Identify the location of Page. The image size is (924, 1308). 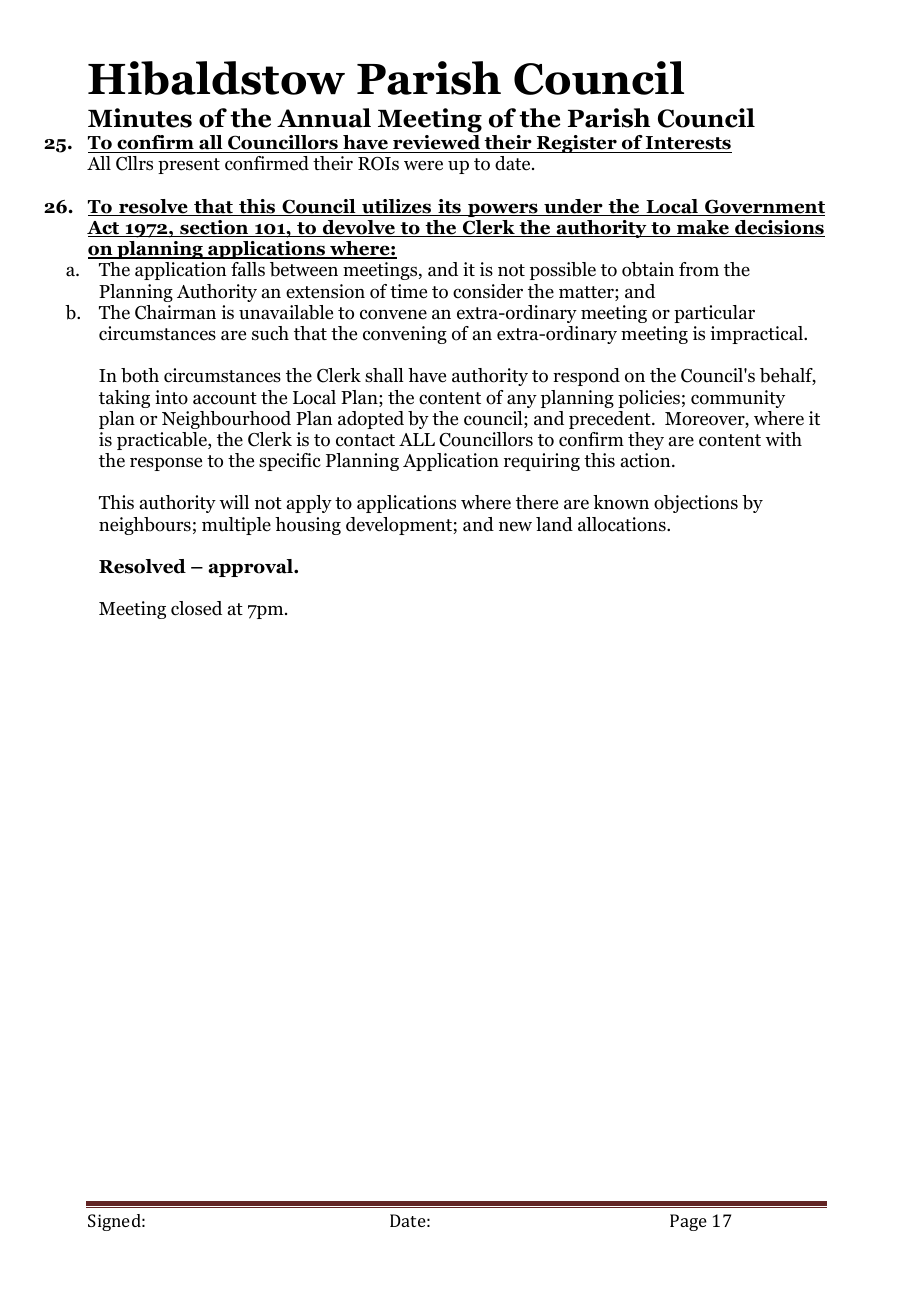
(688, 1222).
